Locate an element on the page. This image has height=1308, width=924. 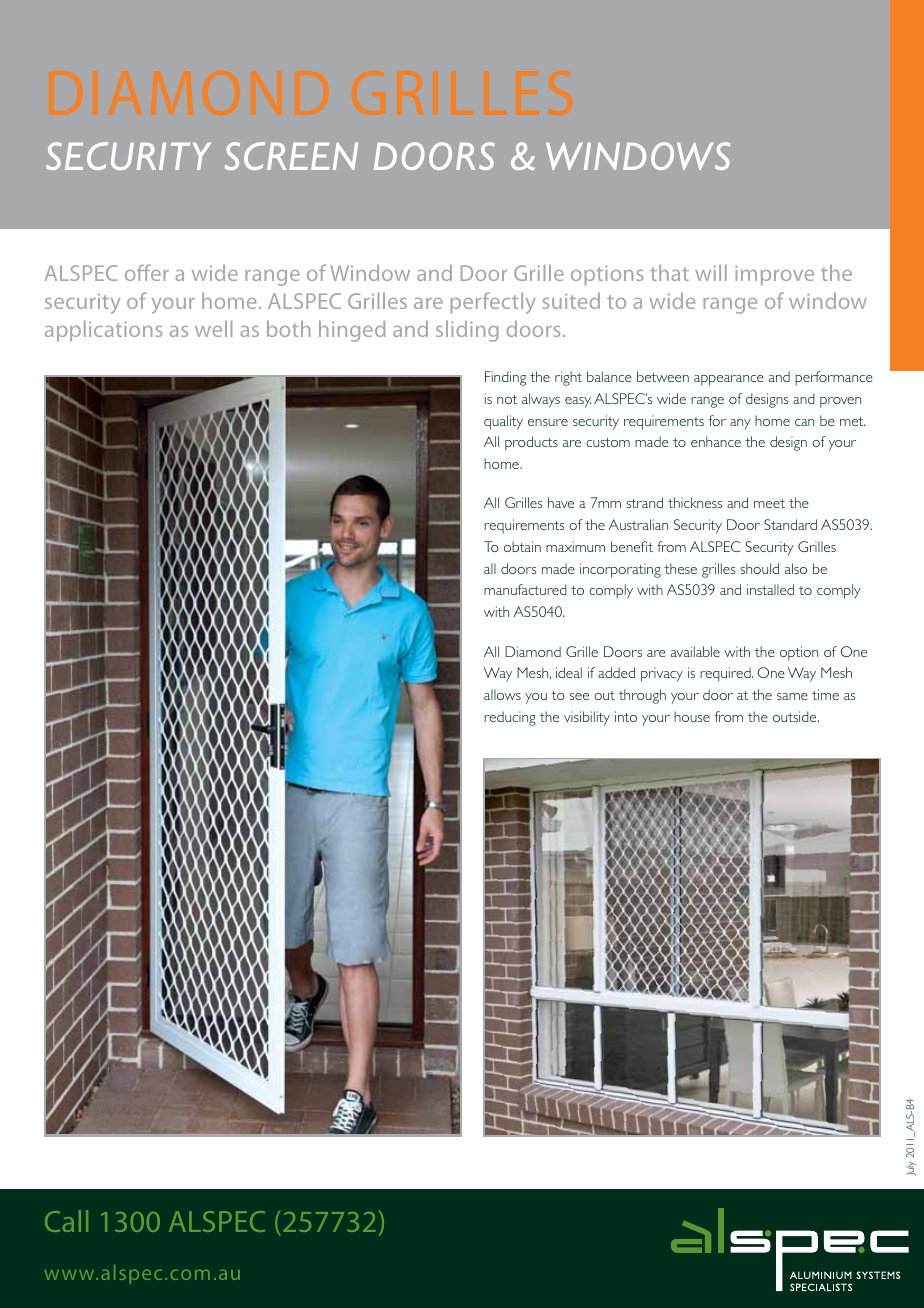
visibility is located at coordinates (587, 718).
